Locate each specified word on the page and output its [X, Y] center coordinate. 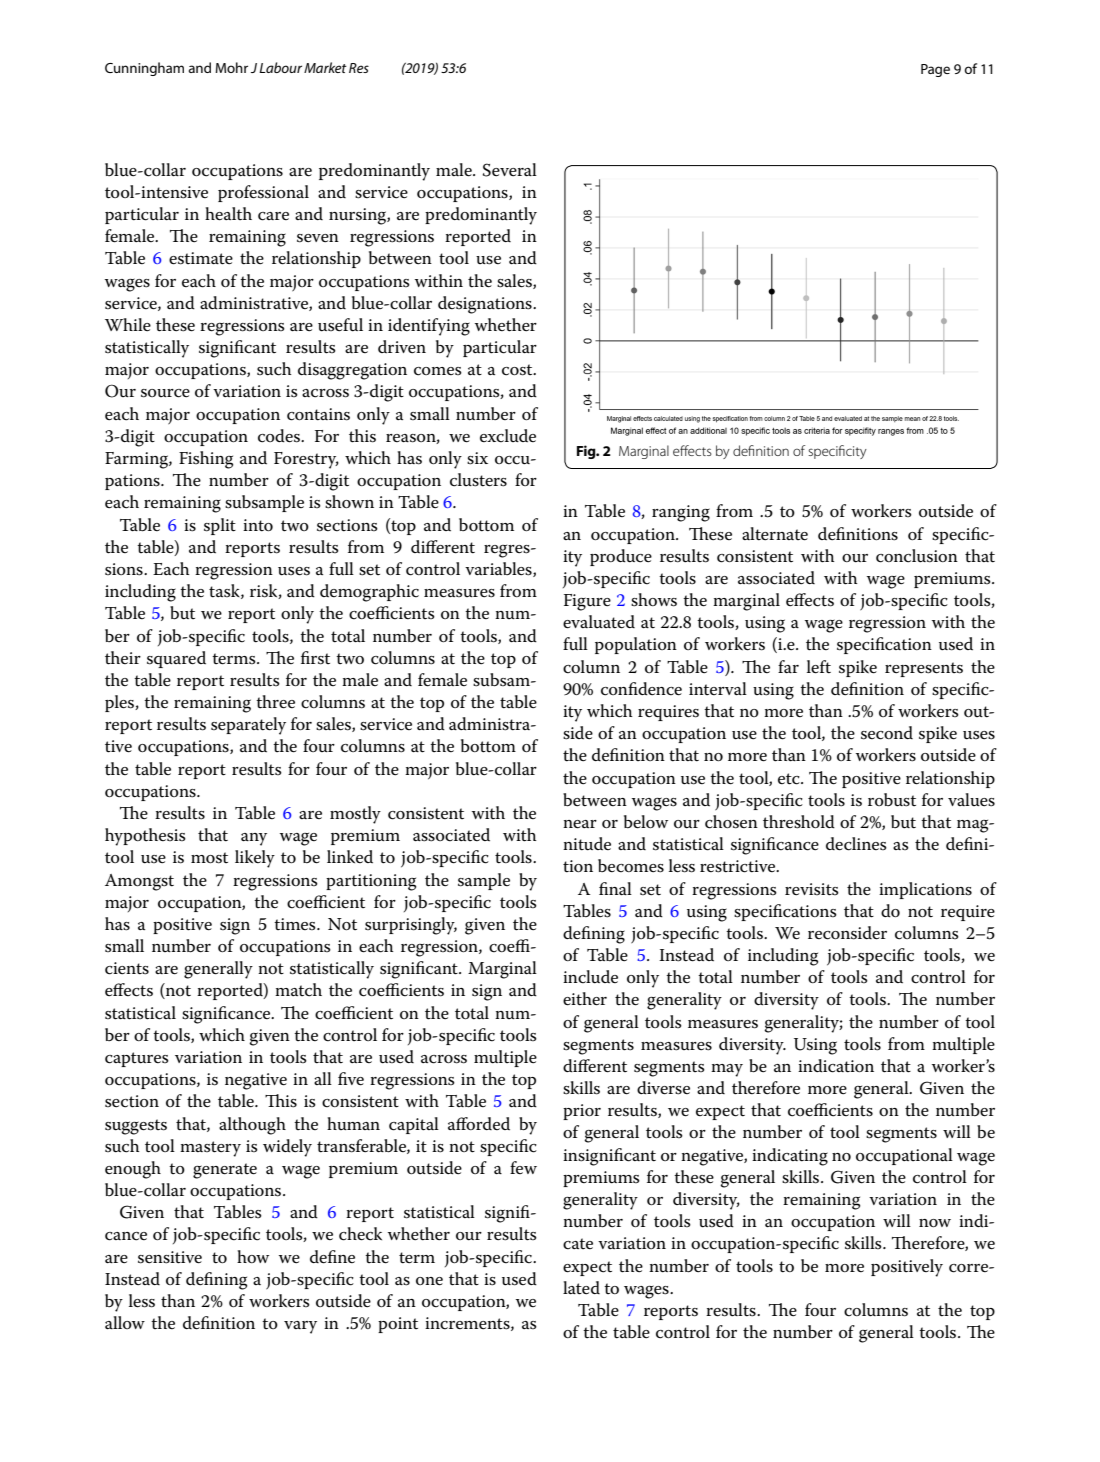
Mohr [231, 67]
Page [935, 70]
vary [300, 1327]
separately [248, 726]
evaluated [599, 622]
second [887, 733]
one [429, 1281]
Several [510, 170]
